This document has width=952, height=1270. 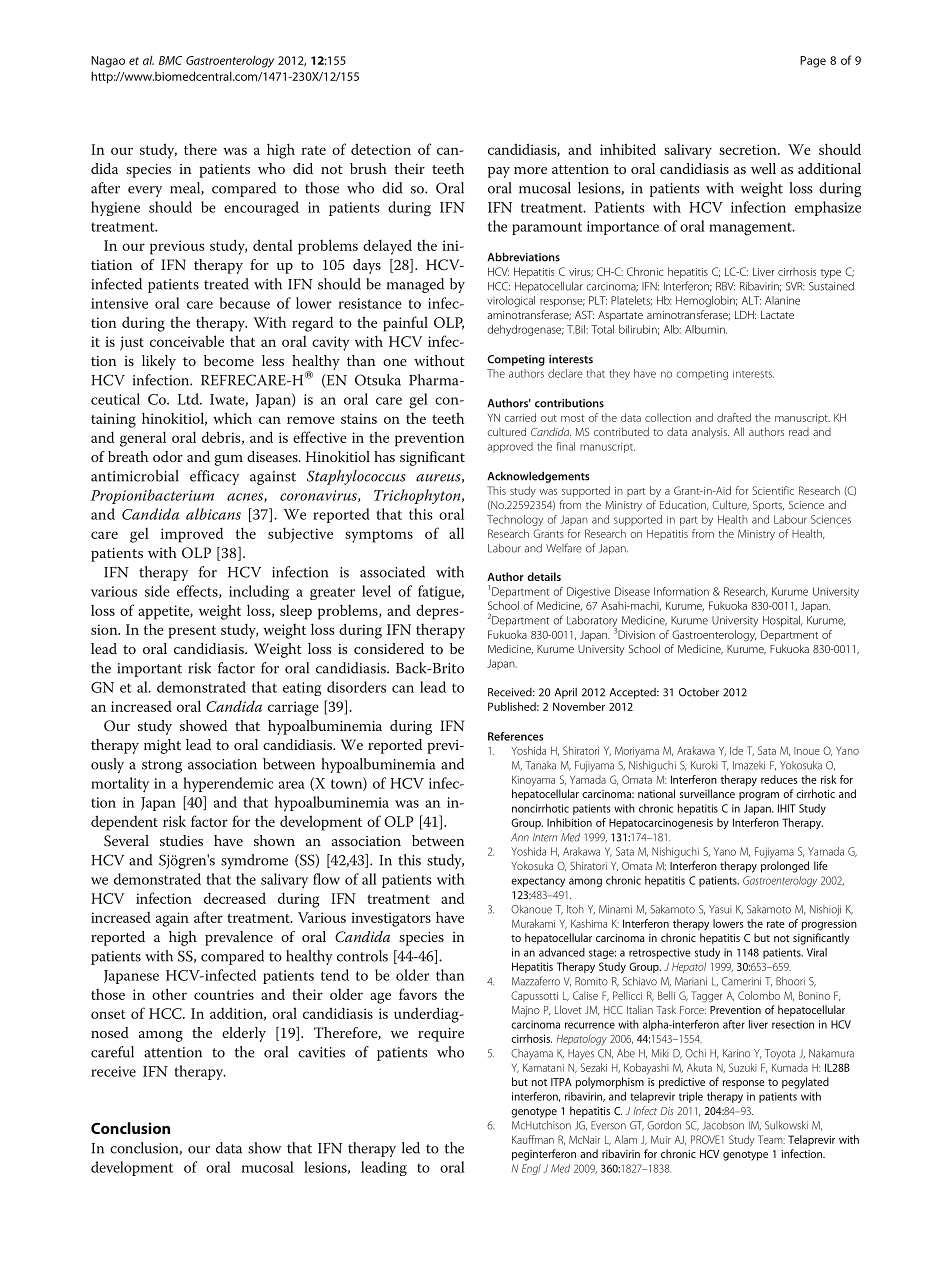 What do you see at coordinates (540, 765) in the document?
I see `Tanaka` at bounding box center [540, 765].
